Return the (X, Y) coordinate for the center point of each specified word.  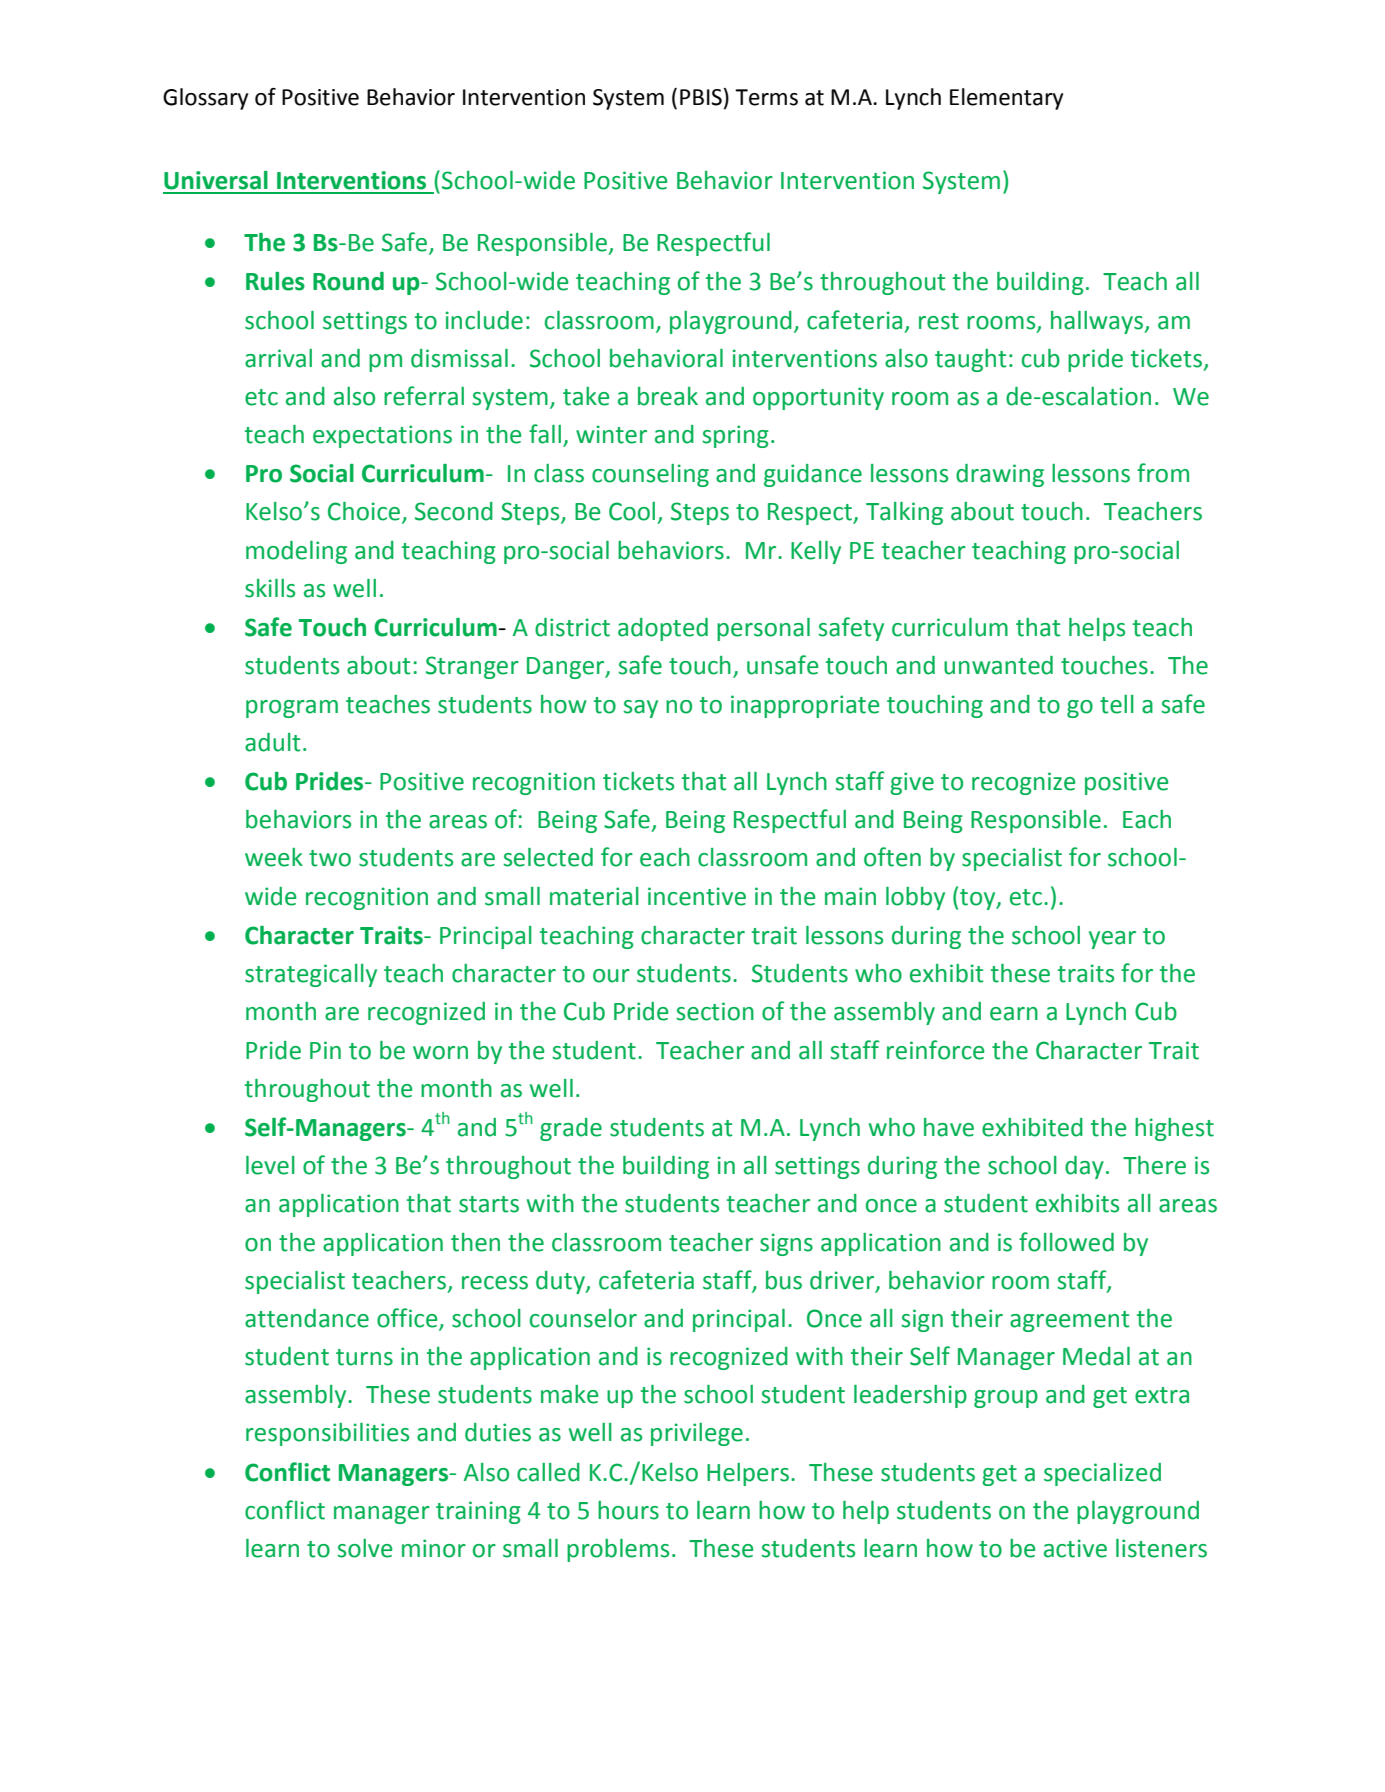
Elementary (1006, 99)
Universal (216, 180)
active (1075, 1548)
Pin (325, 1050)
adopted (663, 629)
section (715, 1011)
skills (270, 588)
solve (365, 1548)
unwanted (998, 665)
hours (628, 1510)
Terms (766, 97)
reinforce (936, 1050)
